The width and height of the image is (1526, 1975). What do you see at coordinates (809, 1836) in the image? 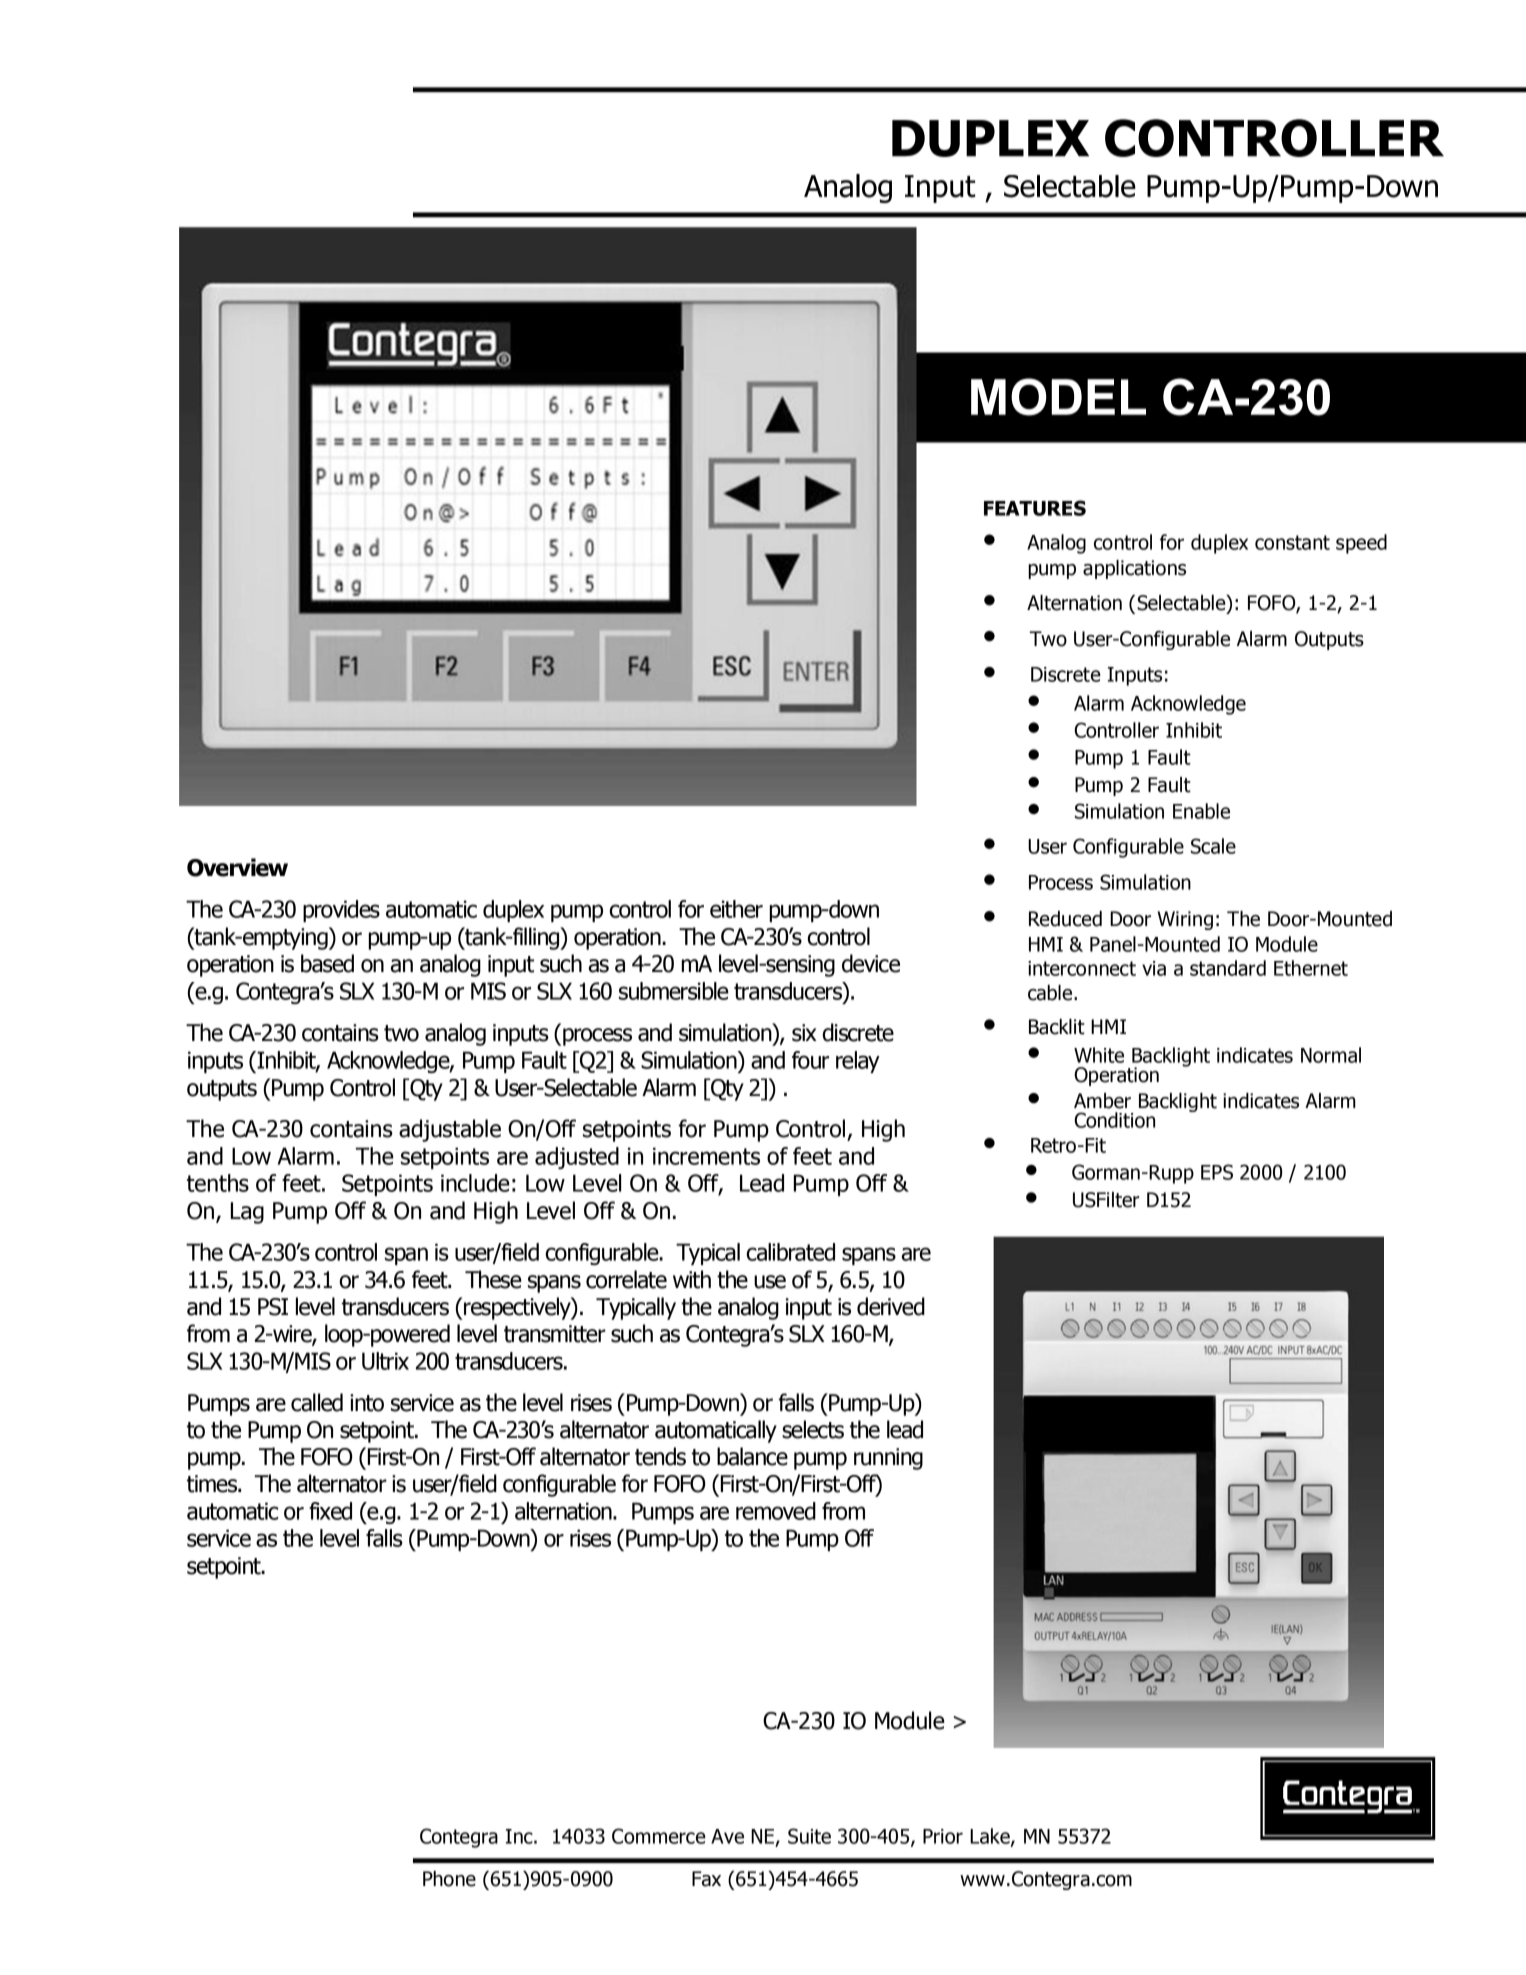
I see `Suite` at bounding box center [809, 1836].
